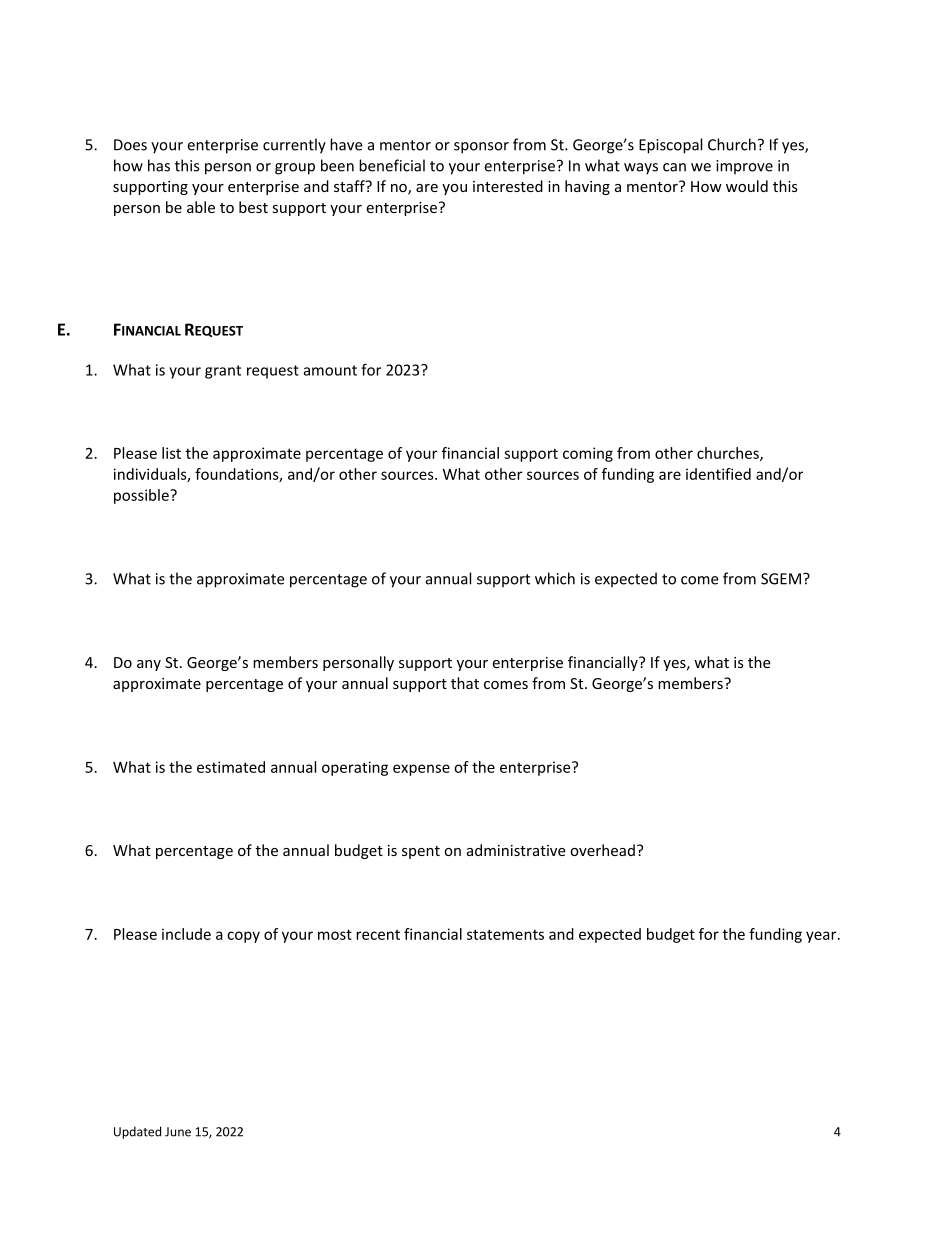  Describe the element at coordinates (201, 207) in the screenshot. I see `able` at that location.
